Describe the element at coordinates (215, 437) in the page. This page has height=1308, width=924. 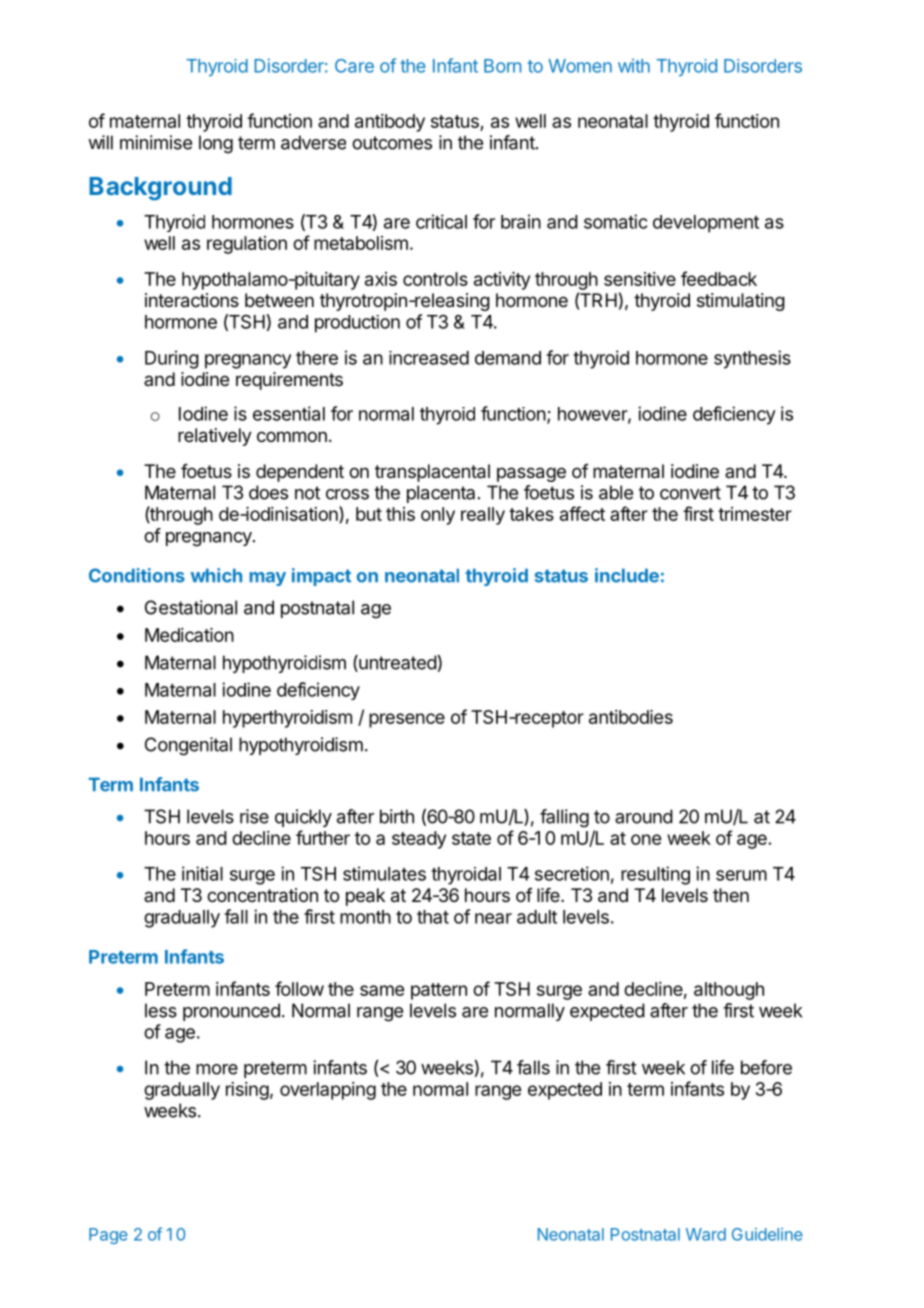
I see `relatively` at that location.
